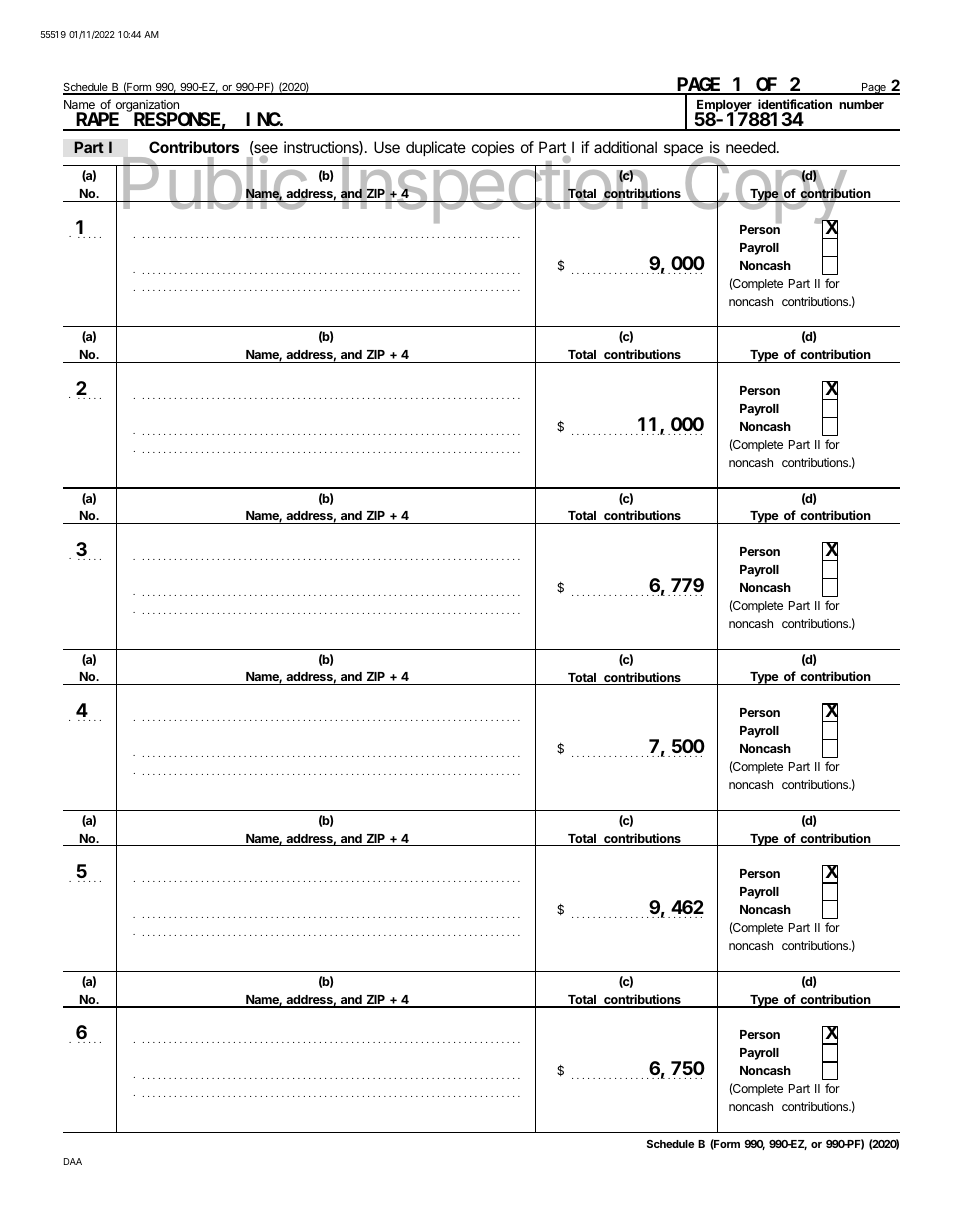  Describe the element at coordinates (194, 147) in the page. I see `Contributors` at that location.
